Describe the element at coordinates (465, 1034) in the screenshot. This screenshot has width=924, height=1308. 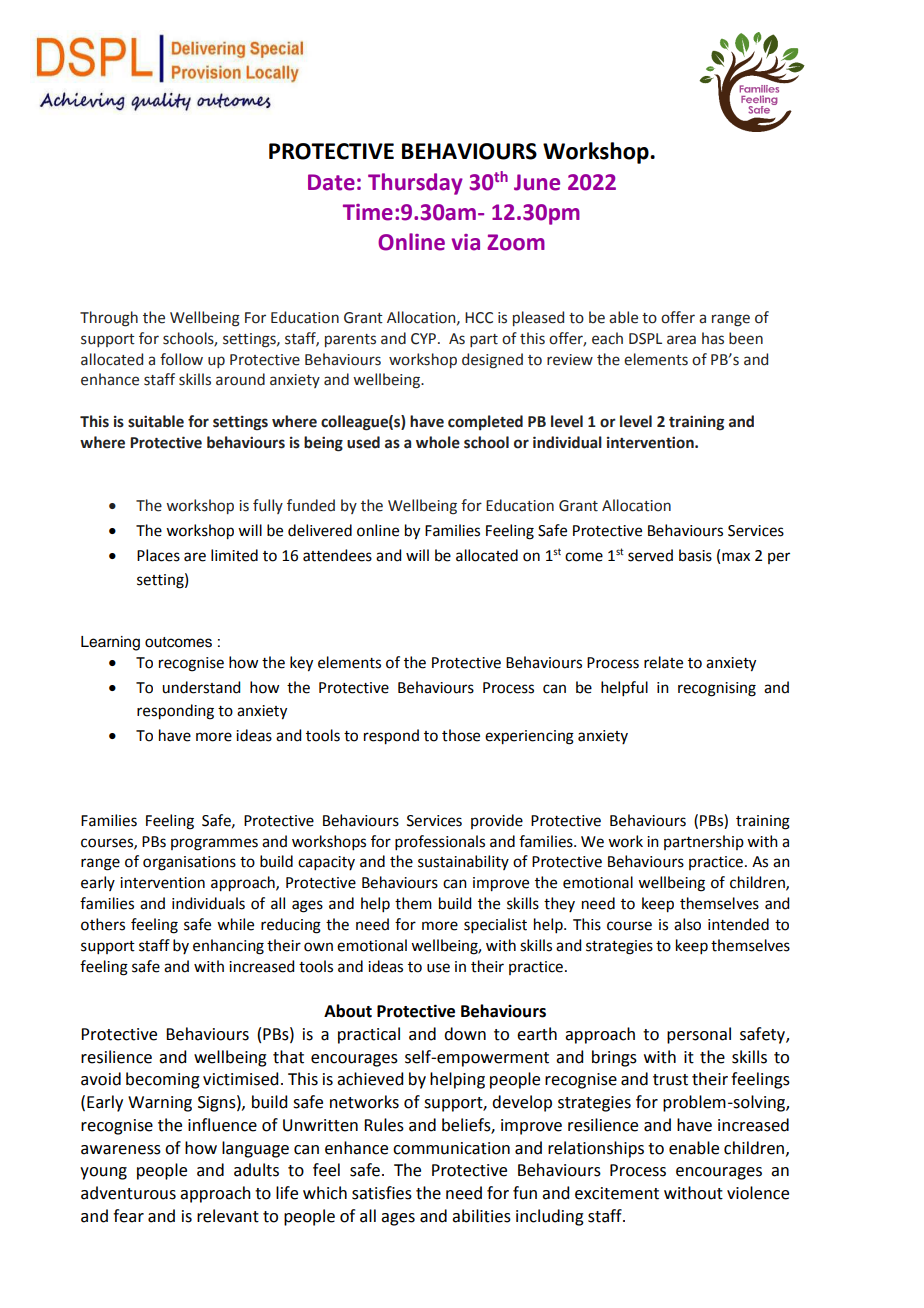
I see `down` at that location.
